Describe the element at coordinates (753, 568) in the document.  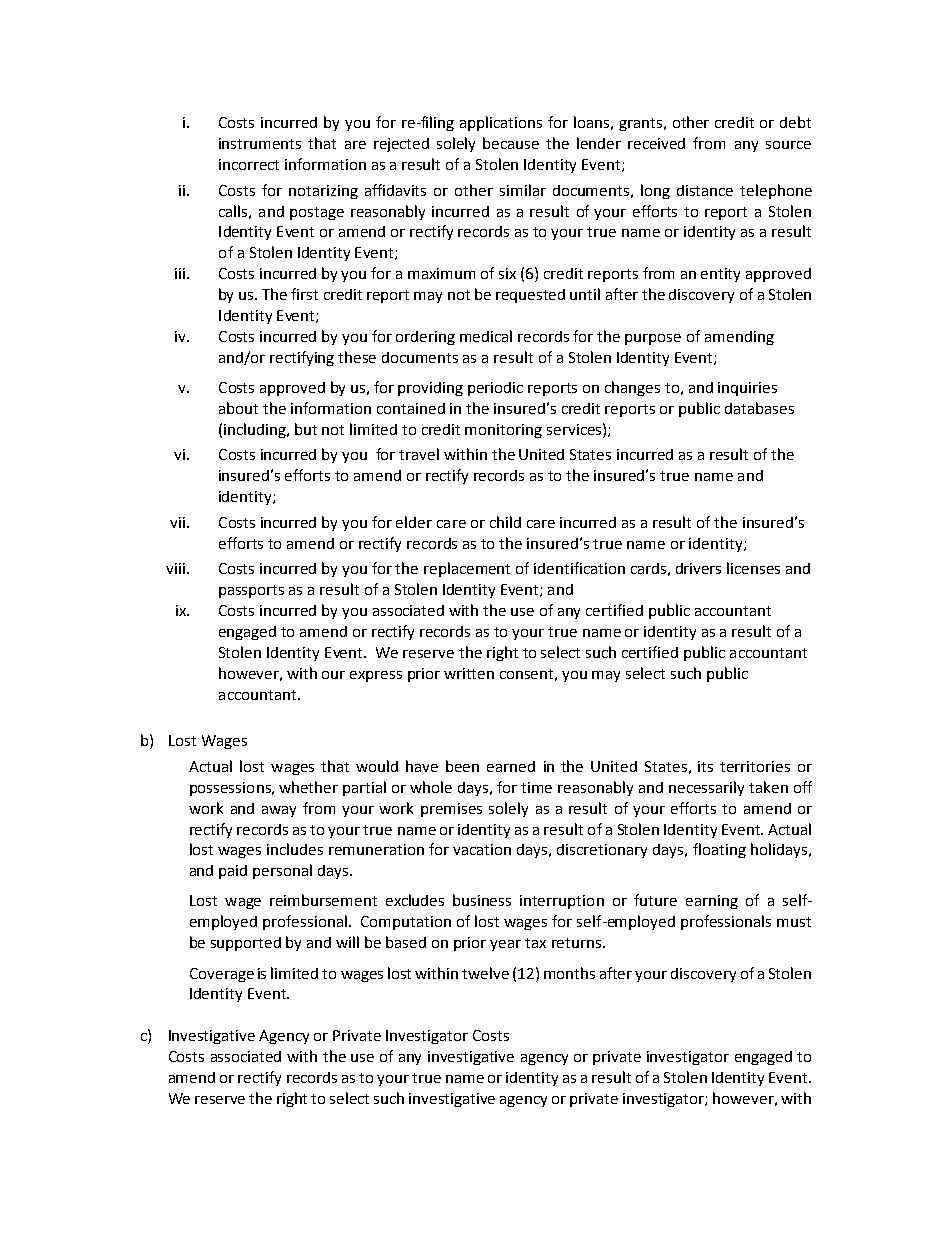
I see `licenses` at that location.
